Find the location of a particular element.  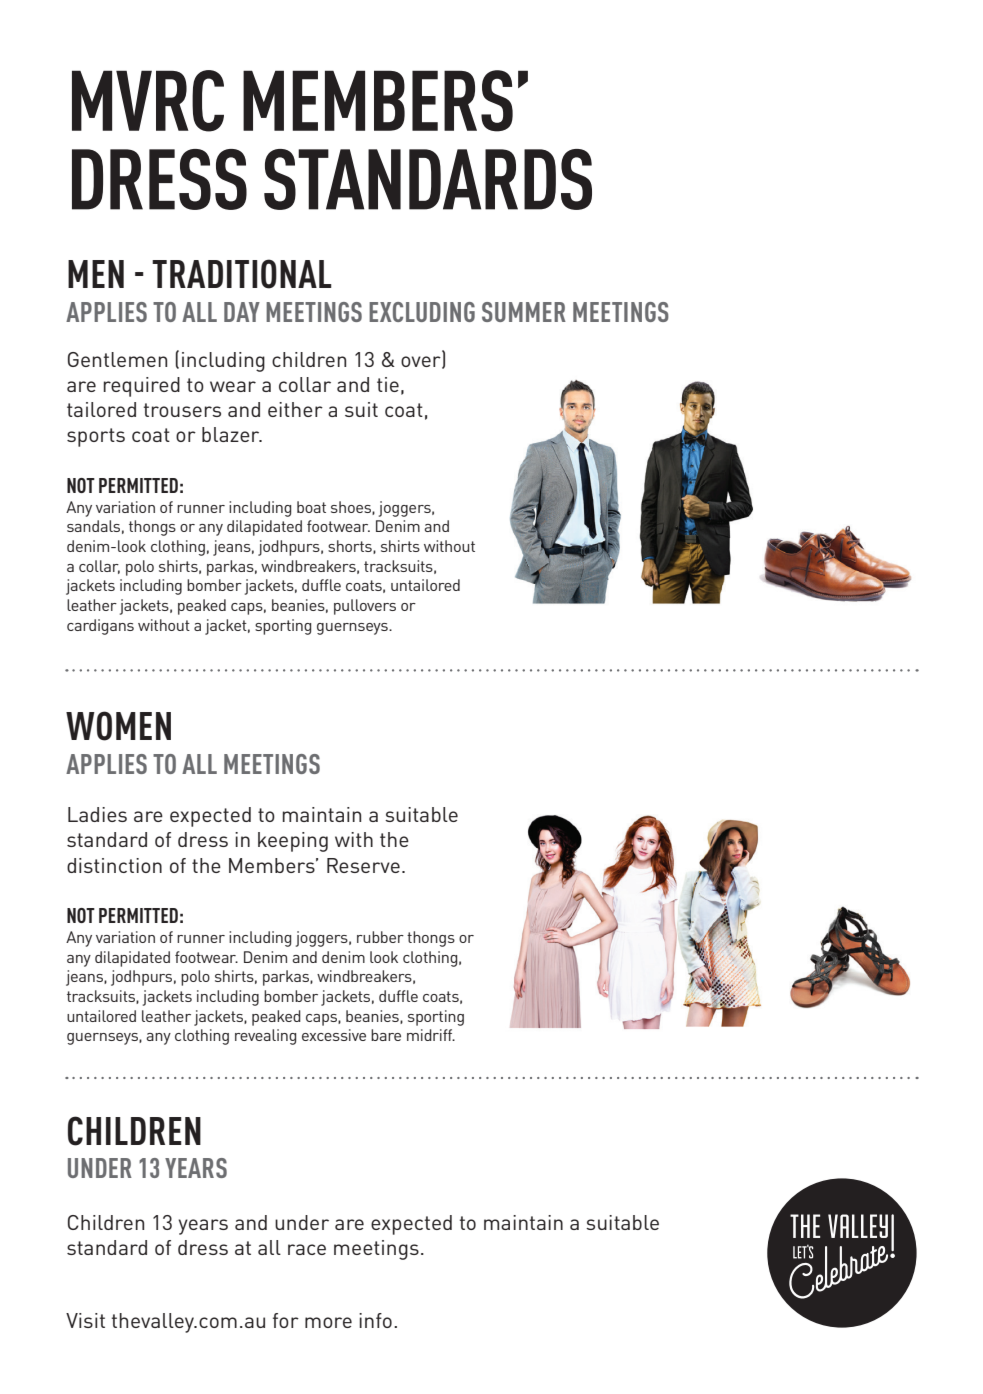

Reserve is located at coordinates (363, 865).
